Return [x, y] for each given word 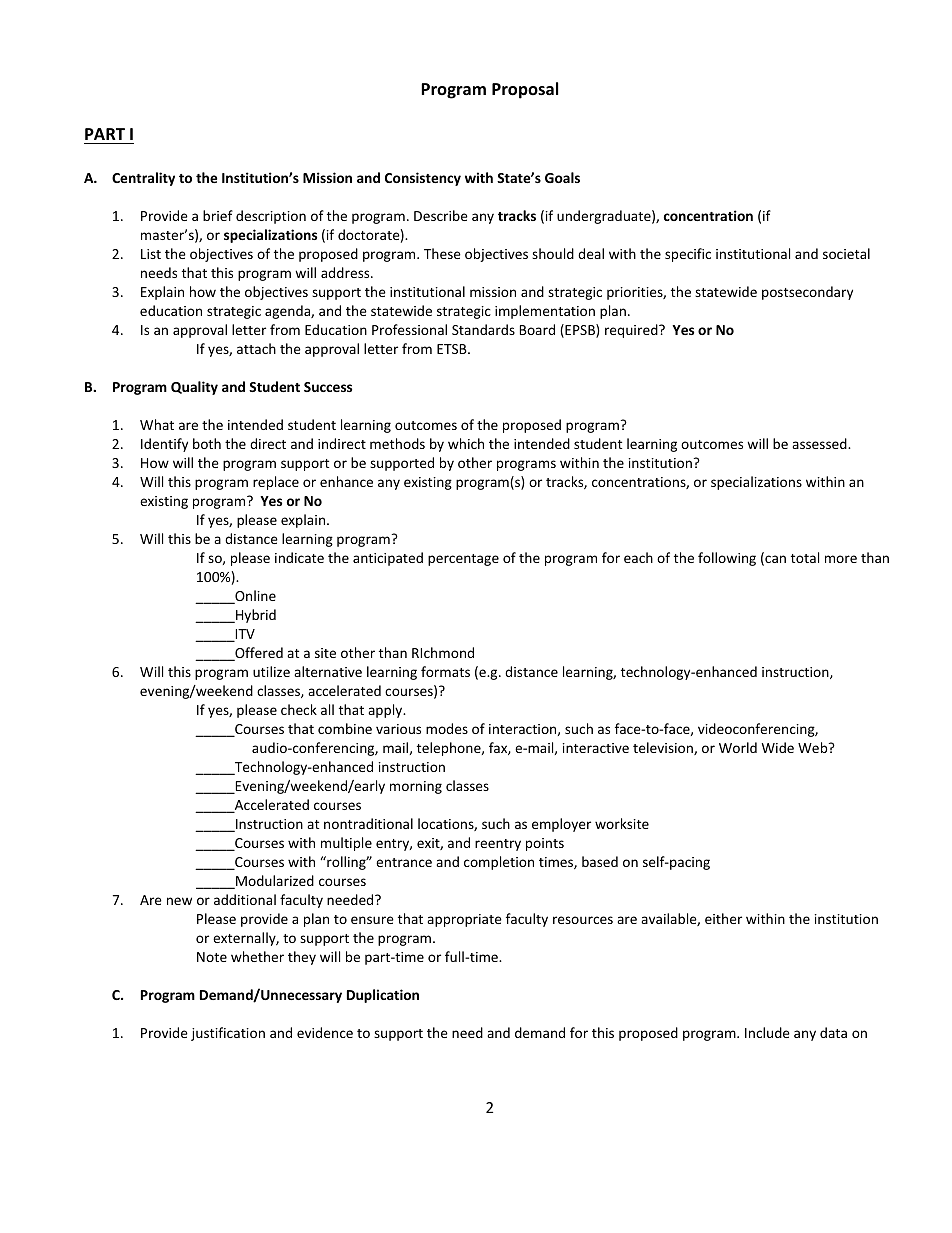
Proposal [525, 90]
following [727, 559]
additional [245, 899]
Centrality [143, 179]
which [466, 443]
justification [228, 1034]
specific [688, 255]
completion [499, 863]
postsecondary [807, 293]
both [207, 443]
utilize [271, 671]
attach [256, 348]
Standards [483, 329]
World [738, 747]
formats [445, 671]
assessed [820, 443]
